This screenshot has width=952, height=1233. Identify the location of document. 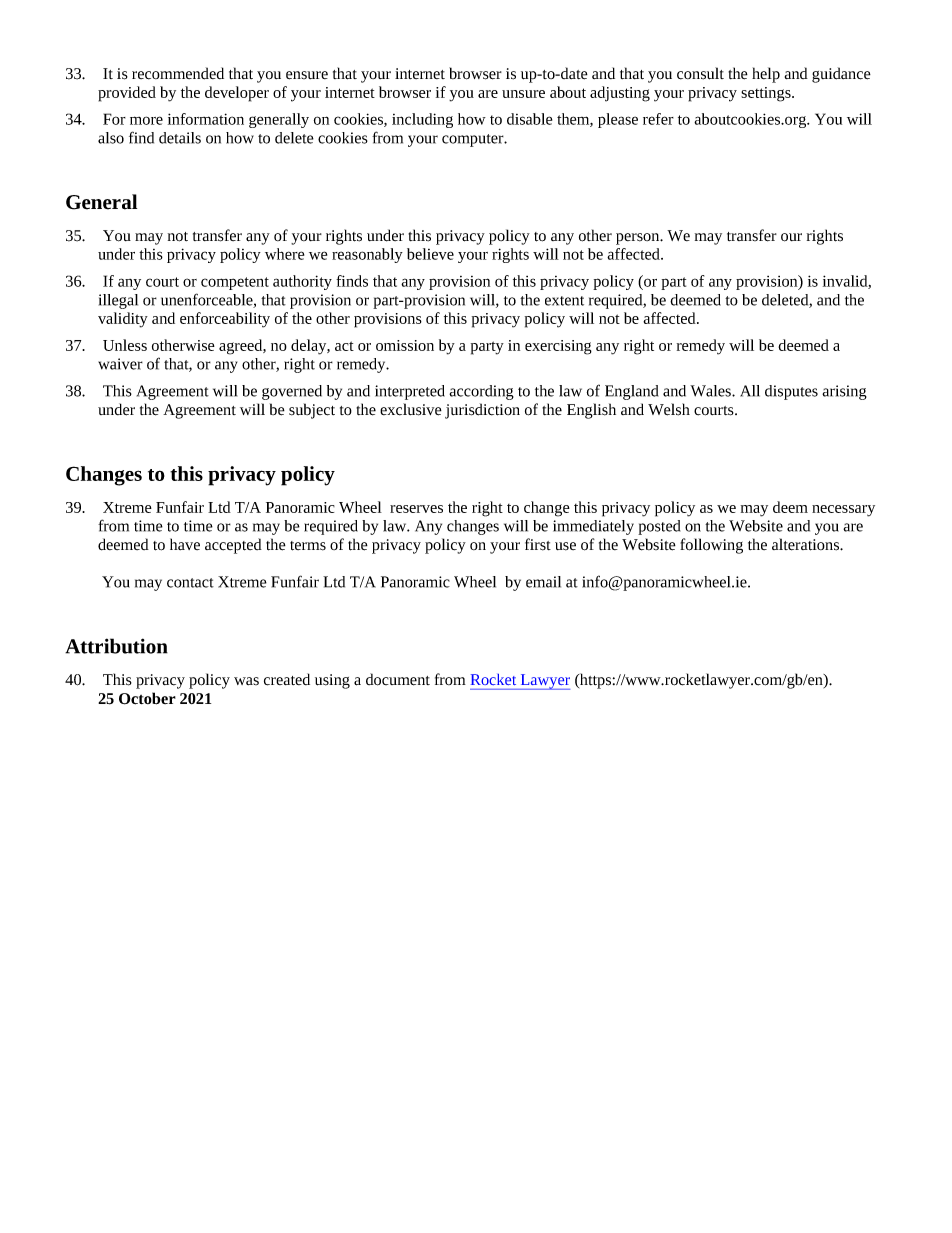
(398, 679).
